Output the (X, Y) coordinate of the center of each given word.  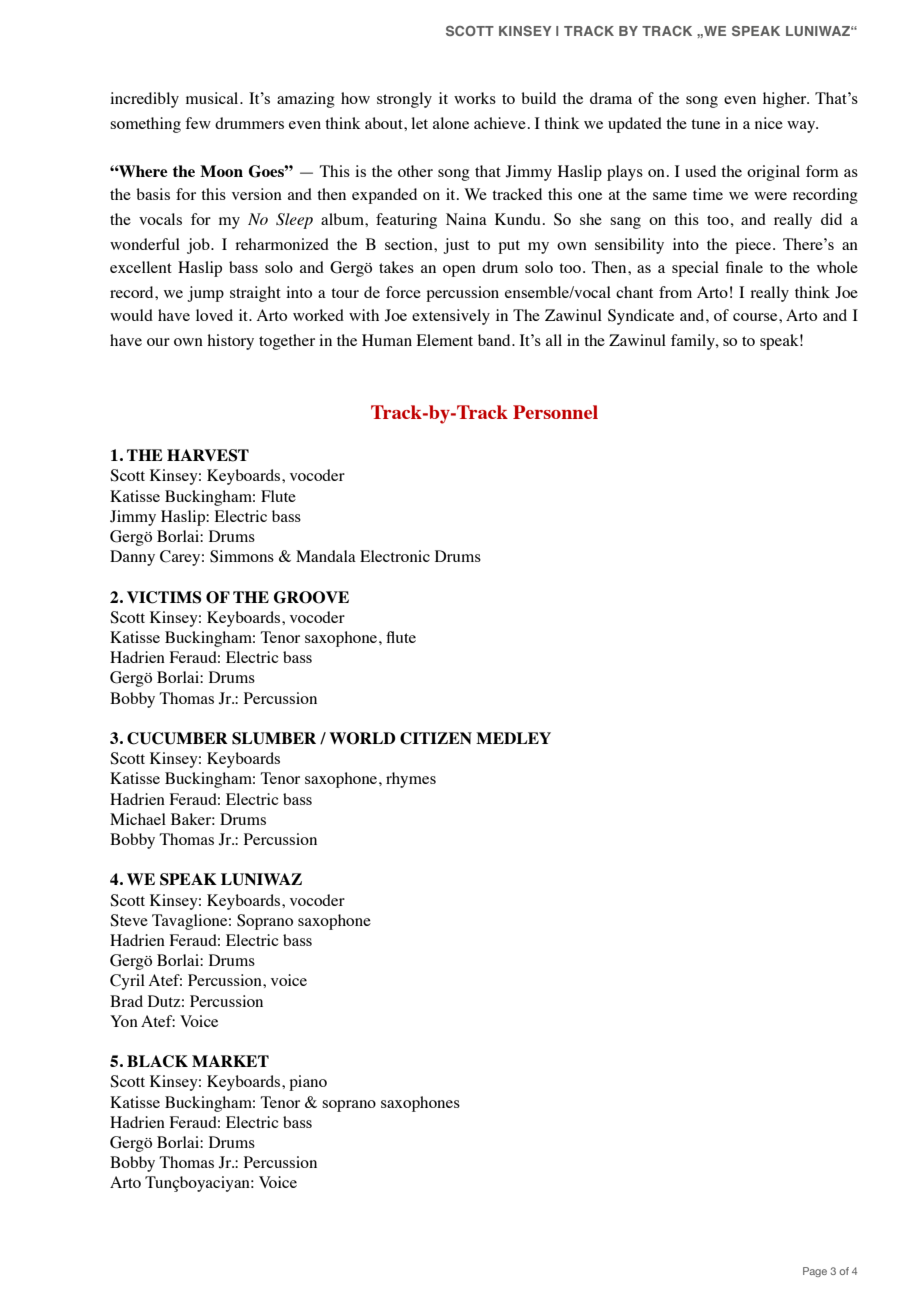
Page (815, 1272)
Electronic (395, 556)
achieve (500, 123)
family (694, 342)
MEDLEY (513, 738)
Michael (138, 819)
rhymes (411, 780)
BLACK (157, 1061)
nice (769, 123)
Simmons (242, 556)
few (198, 123)
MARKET (230, 1061)
